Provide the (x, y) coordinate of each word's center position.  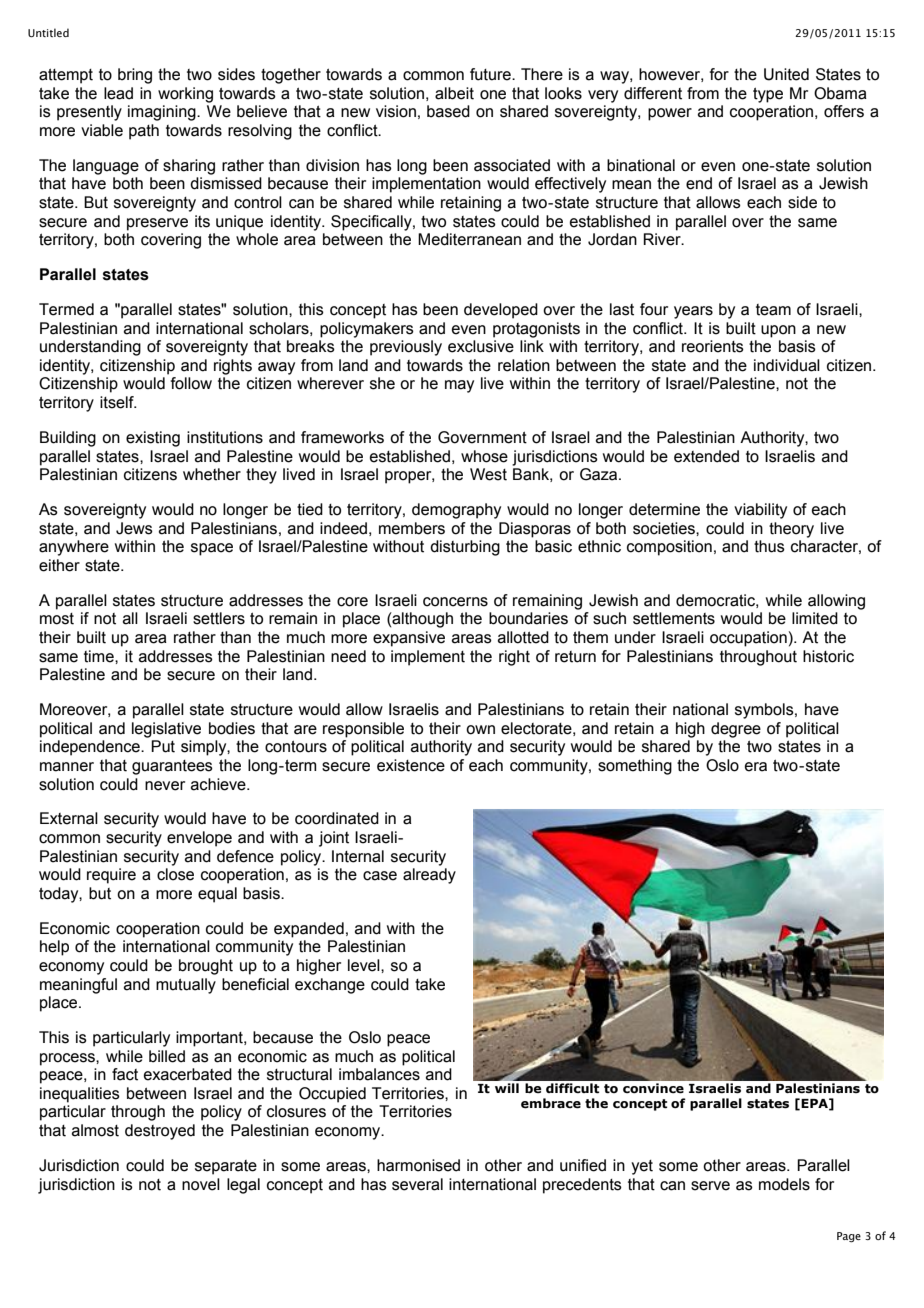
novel (201, 1184)
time (100, 656)
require (111, 876)
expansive (409, 639)
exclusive (481, 346)
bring (135, 76)
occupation (748, 639)
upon (778, 331)
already (429, 876)
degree (736, 730)
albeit (454, 93)
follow (191, 383)
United (786, 74)
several (417, 1184)
